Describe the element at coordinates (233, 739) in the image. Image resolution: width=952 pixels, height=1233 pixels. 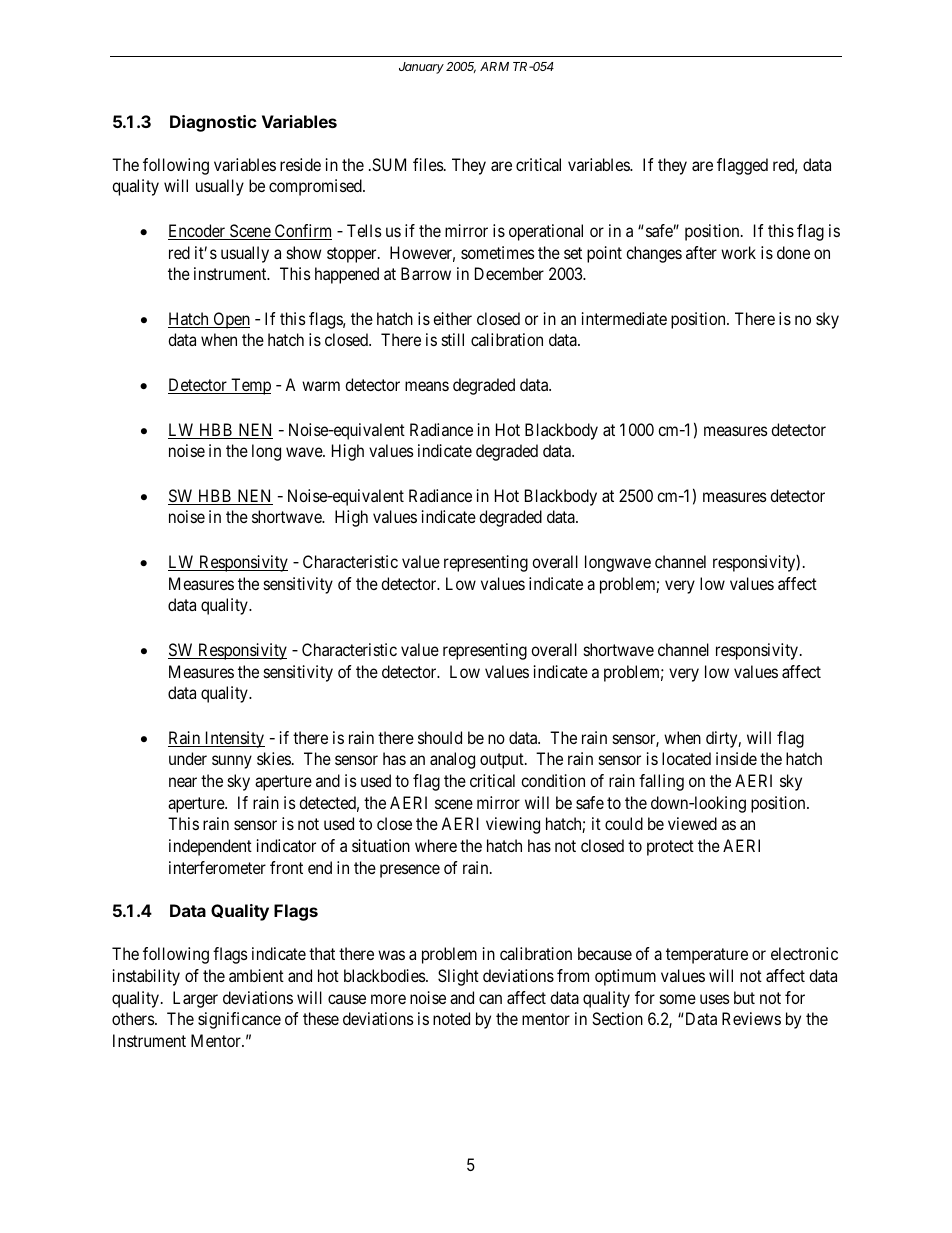
I see `Intensity` at that location.
